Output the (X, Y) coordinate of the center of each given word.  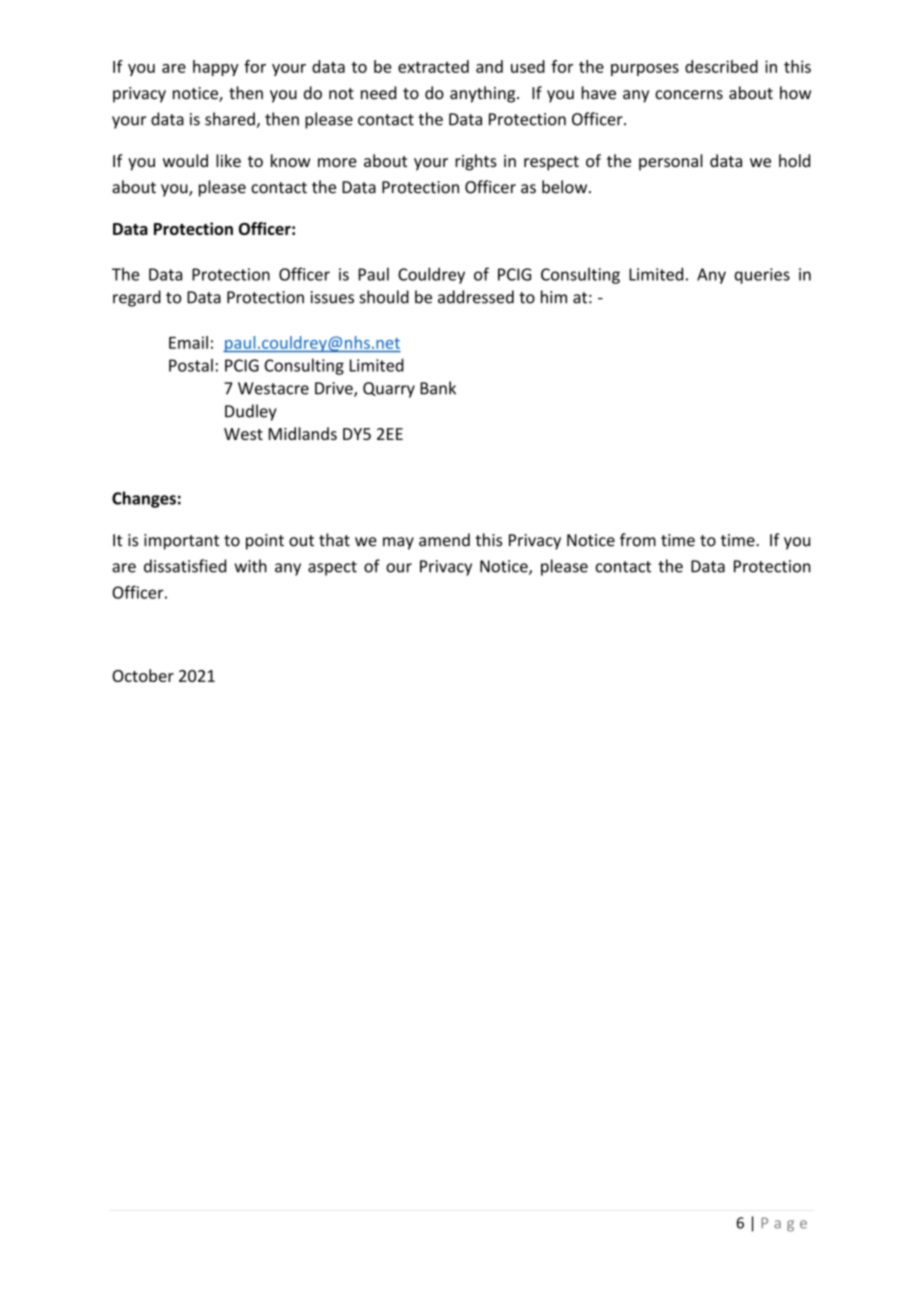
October (143, 675)
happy (216, 68)
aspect (332, 568)
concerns (689, 95)
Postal (191, 365)
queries (762, 276)
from (638, 540)
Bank (438, 388)
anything (484, 94)
